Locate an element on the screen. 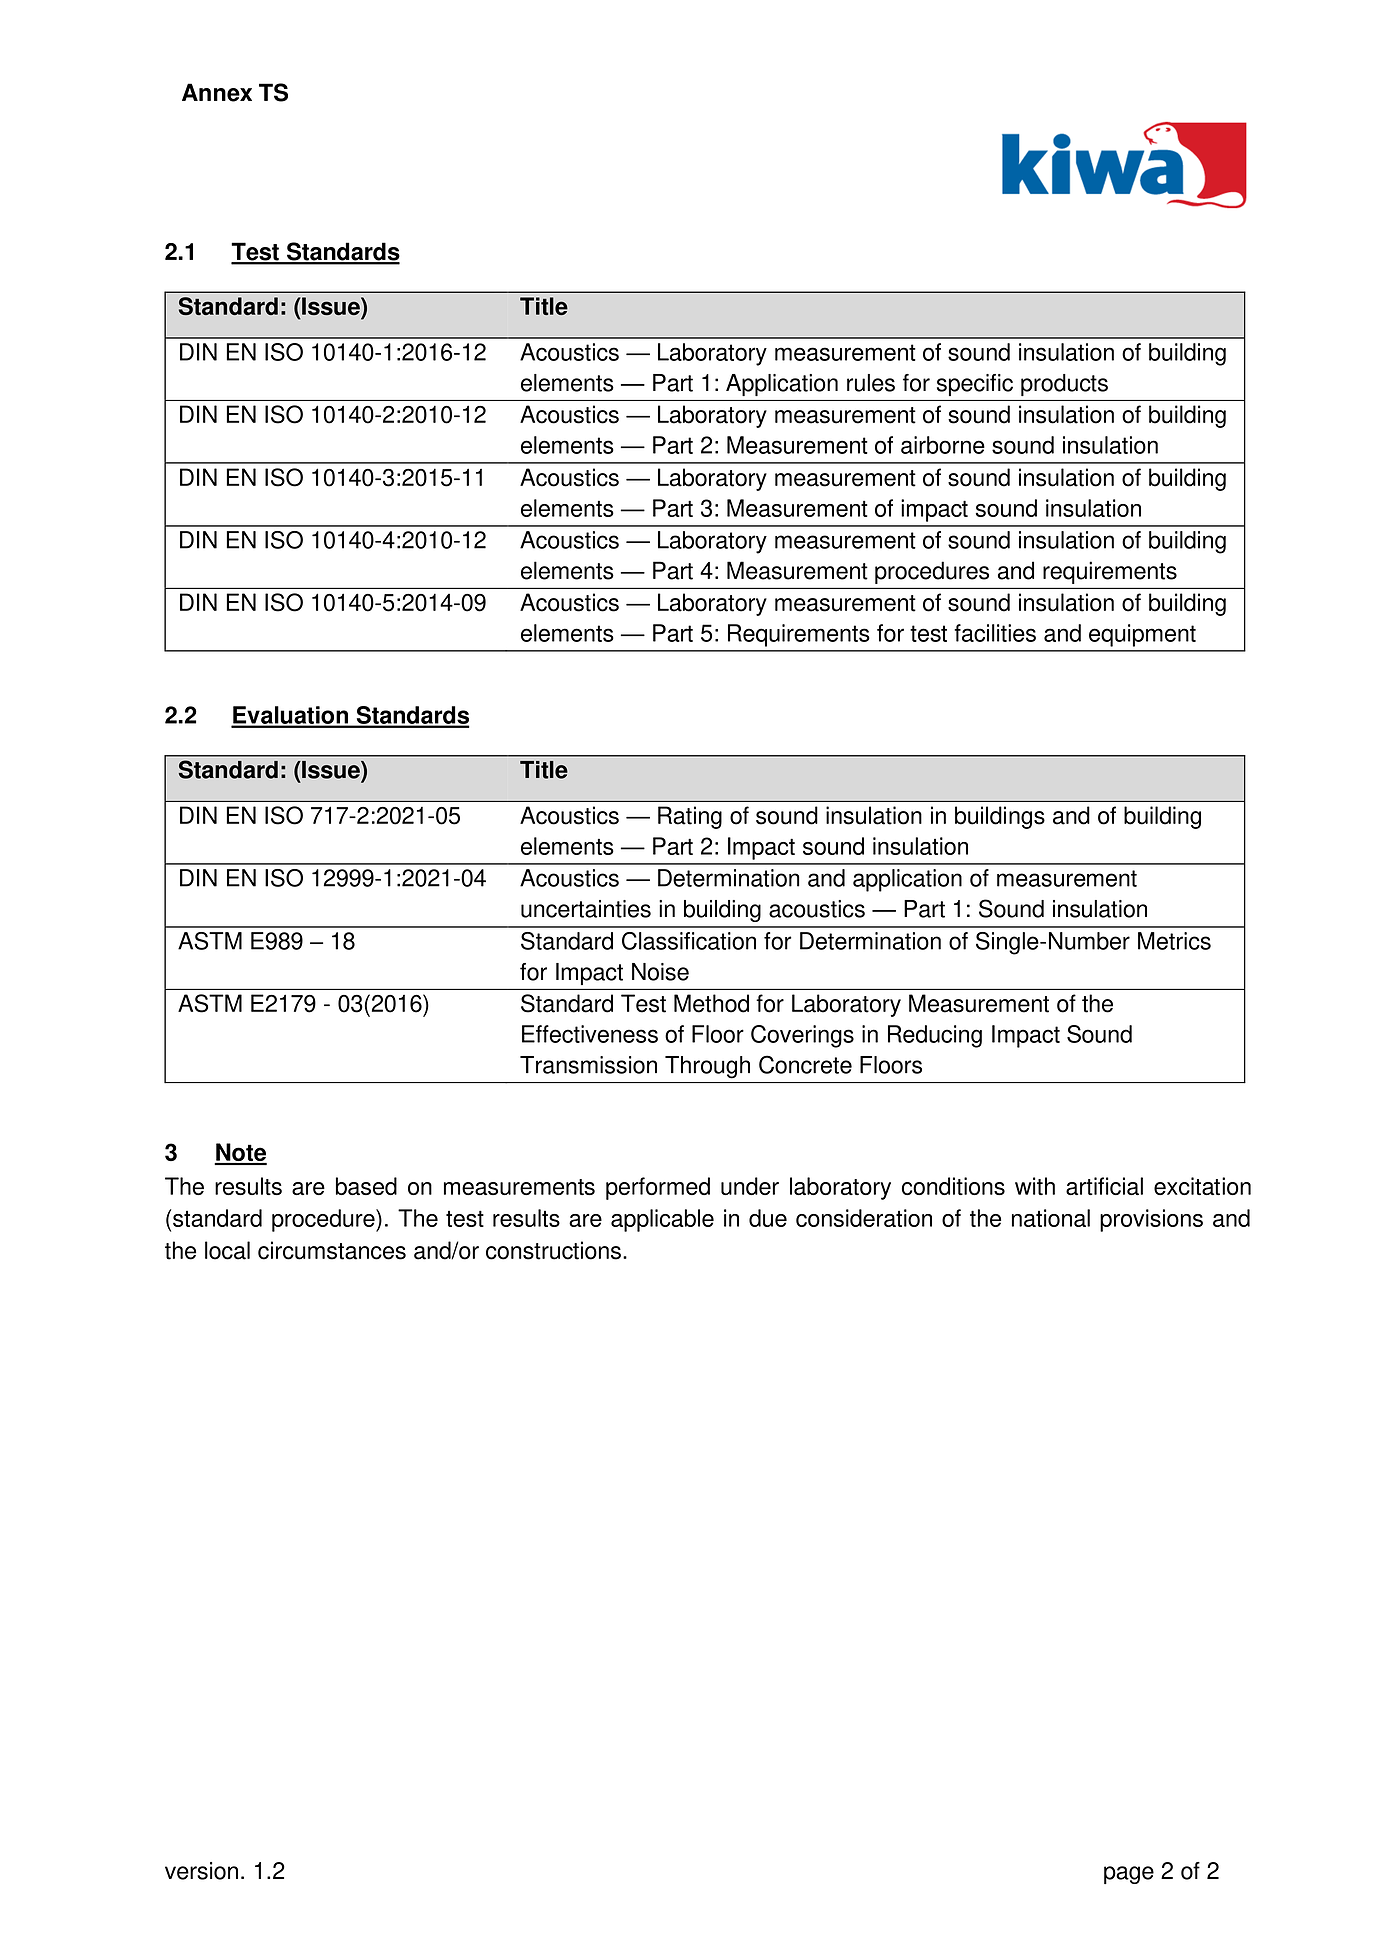  based is located at coordinates (366, 1186).
